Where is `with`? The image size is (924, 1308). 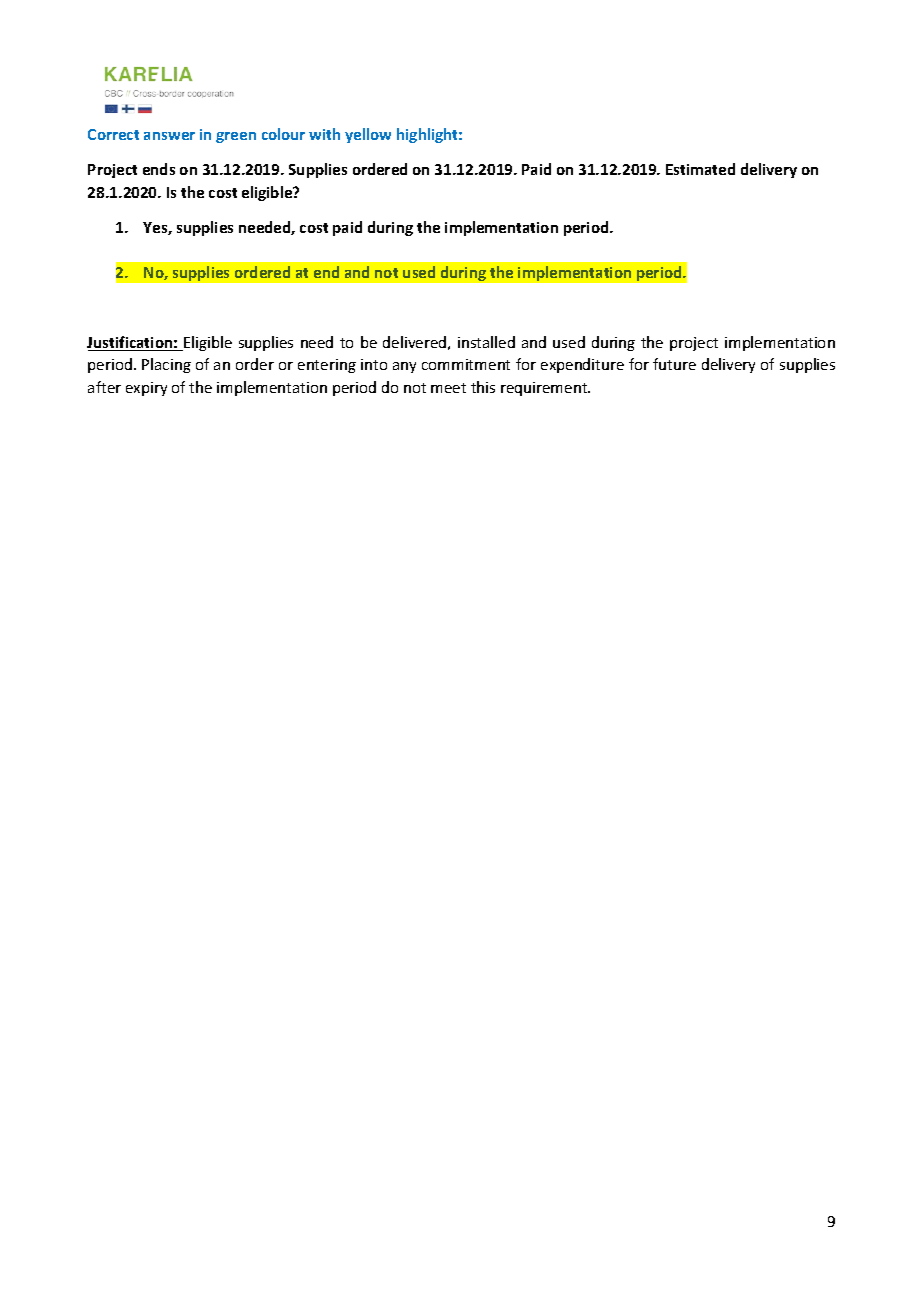 with is located at coordinates (324, 134).
